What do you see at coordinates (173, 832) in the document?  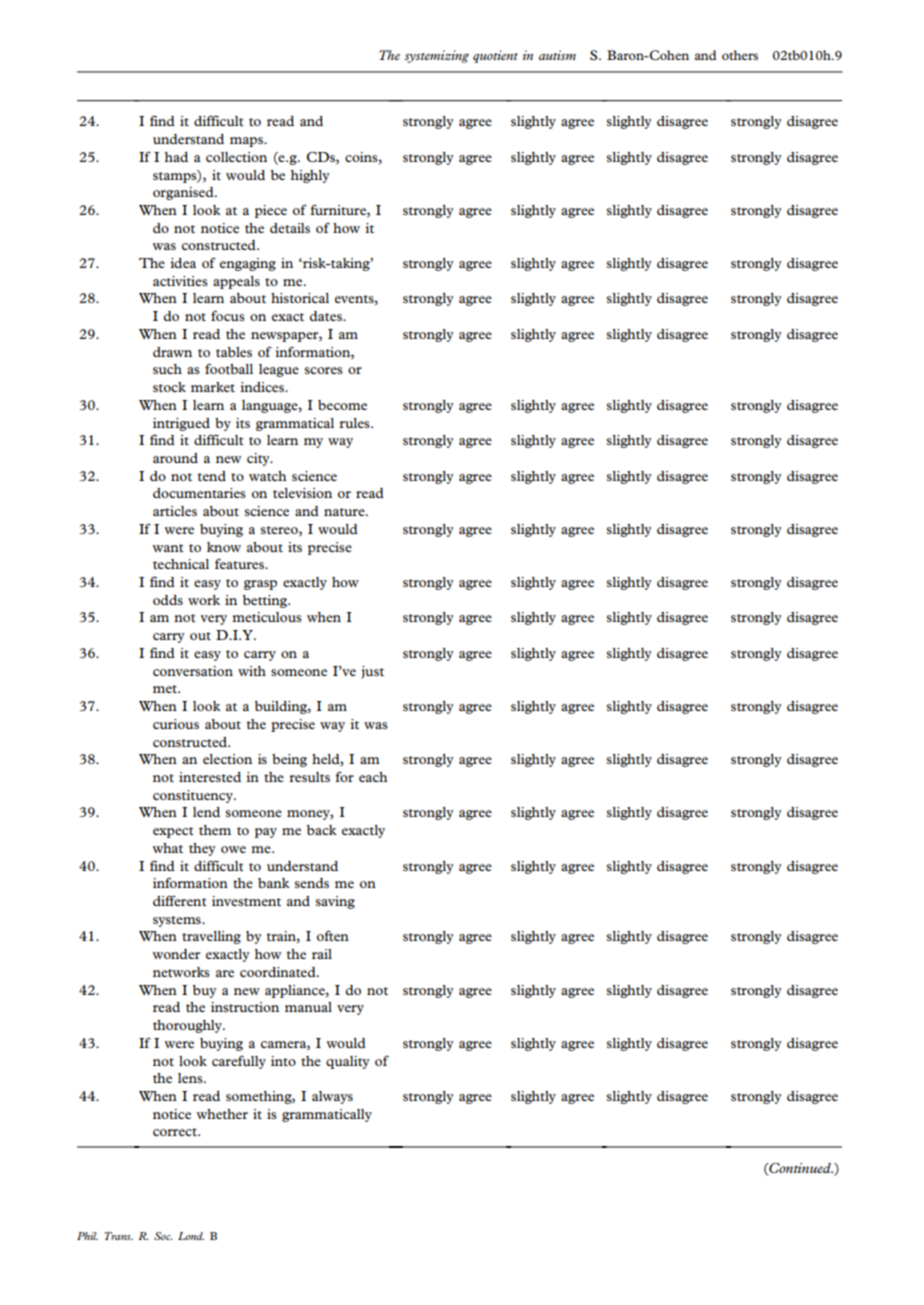 I see `expect` at bounding box center [173, 832].
